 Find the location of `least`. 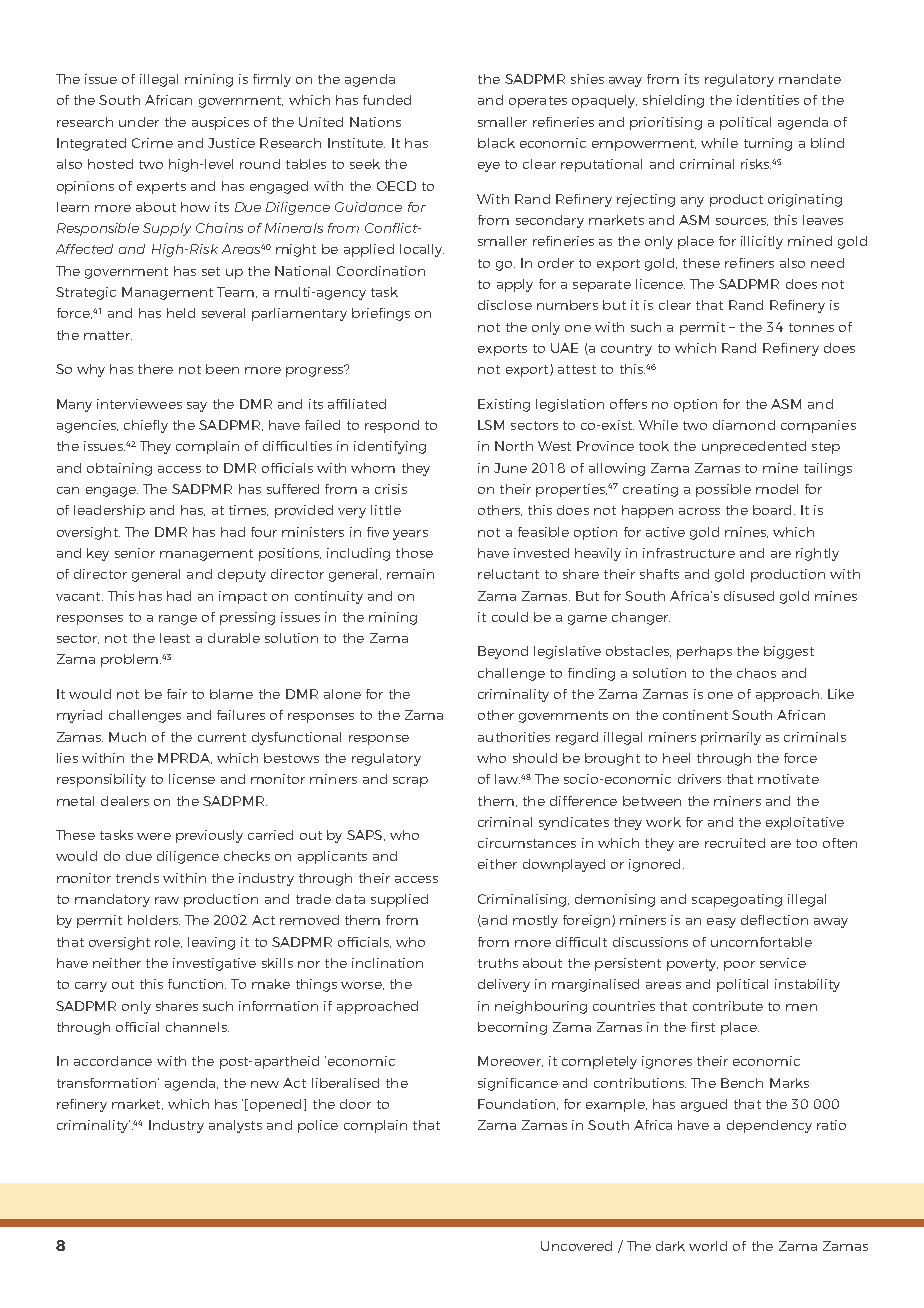

least is located at coordinates (175, 638).
